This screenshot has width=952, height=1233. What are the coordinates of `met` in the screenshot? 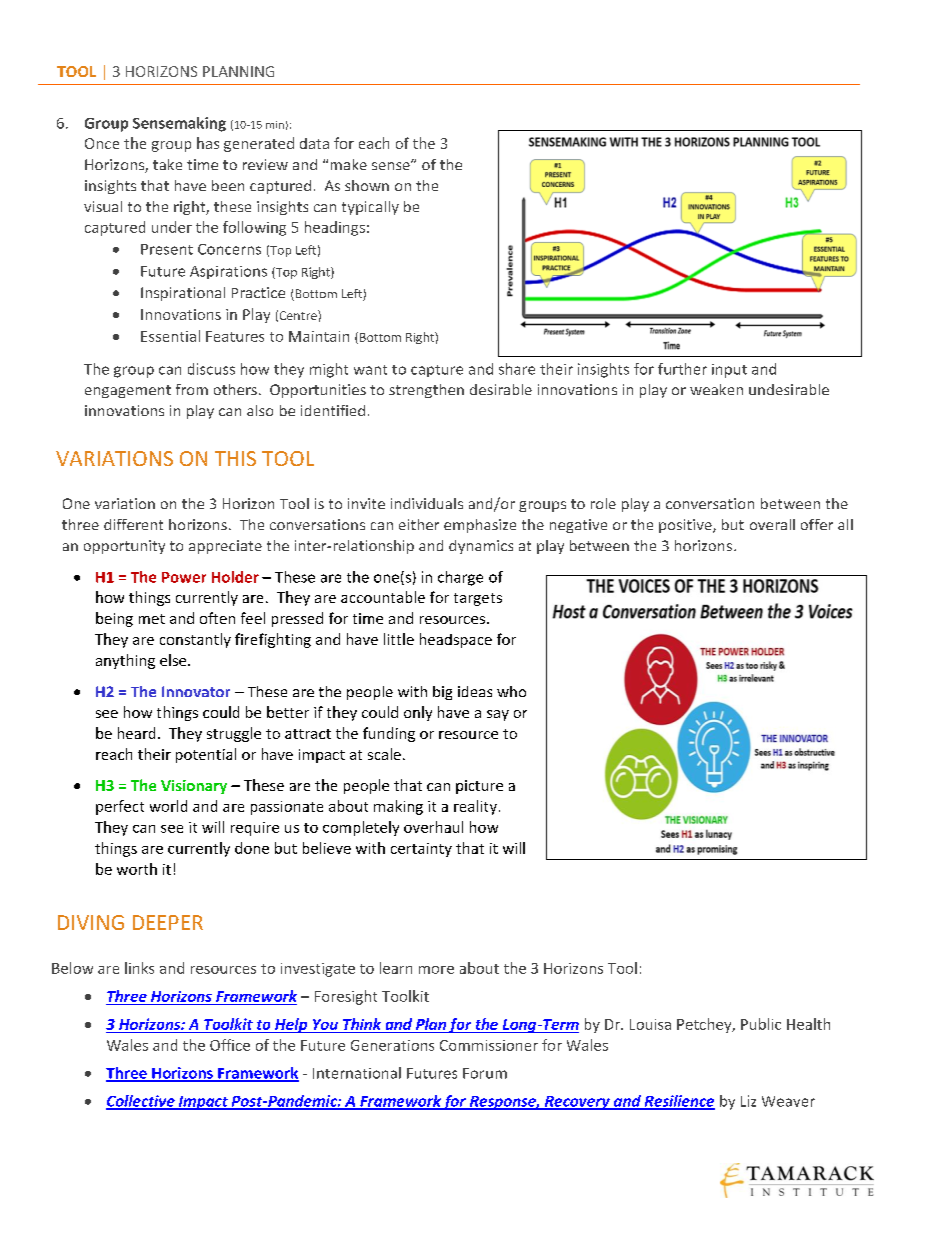 It's located at (152, 619).
